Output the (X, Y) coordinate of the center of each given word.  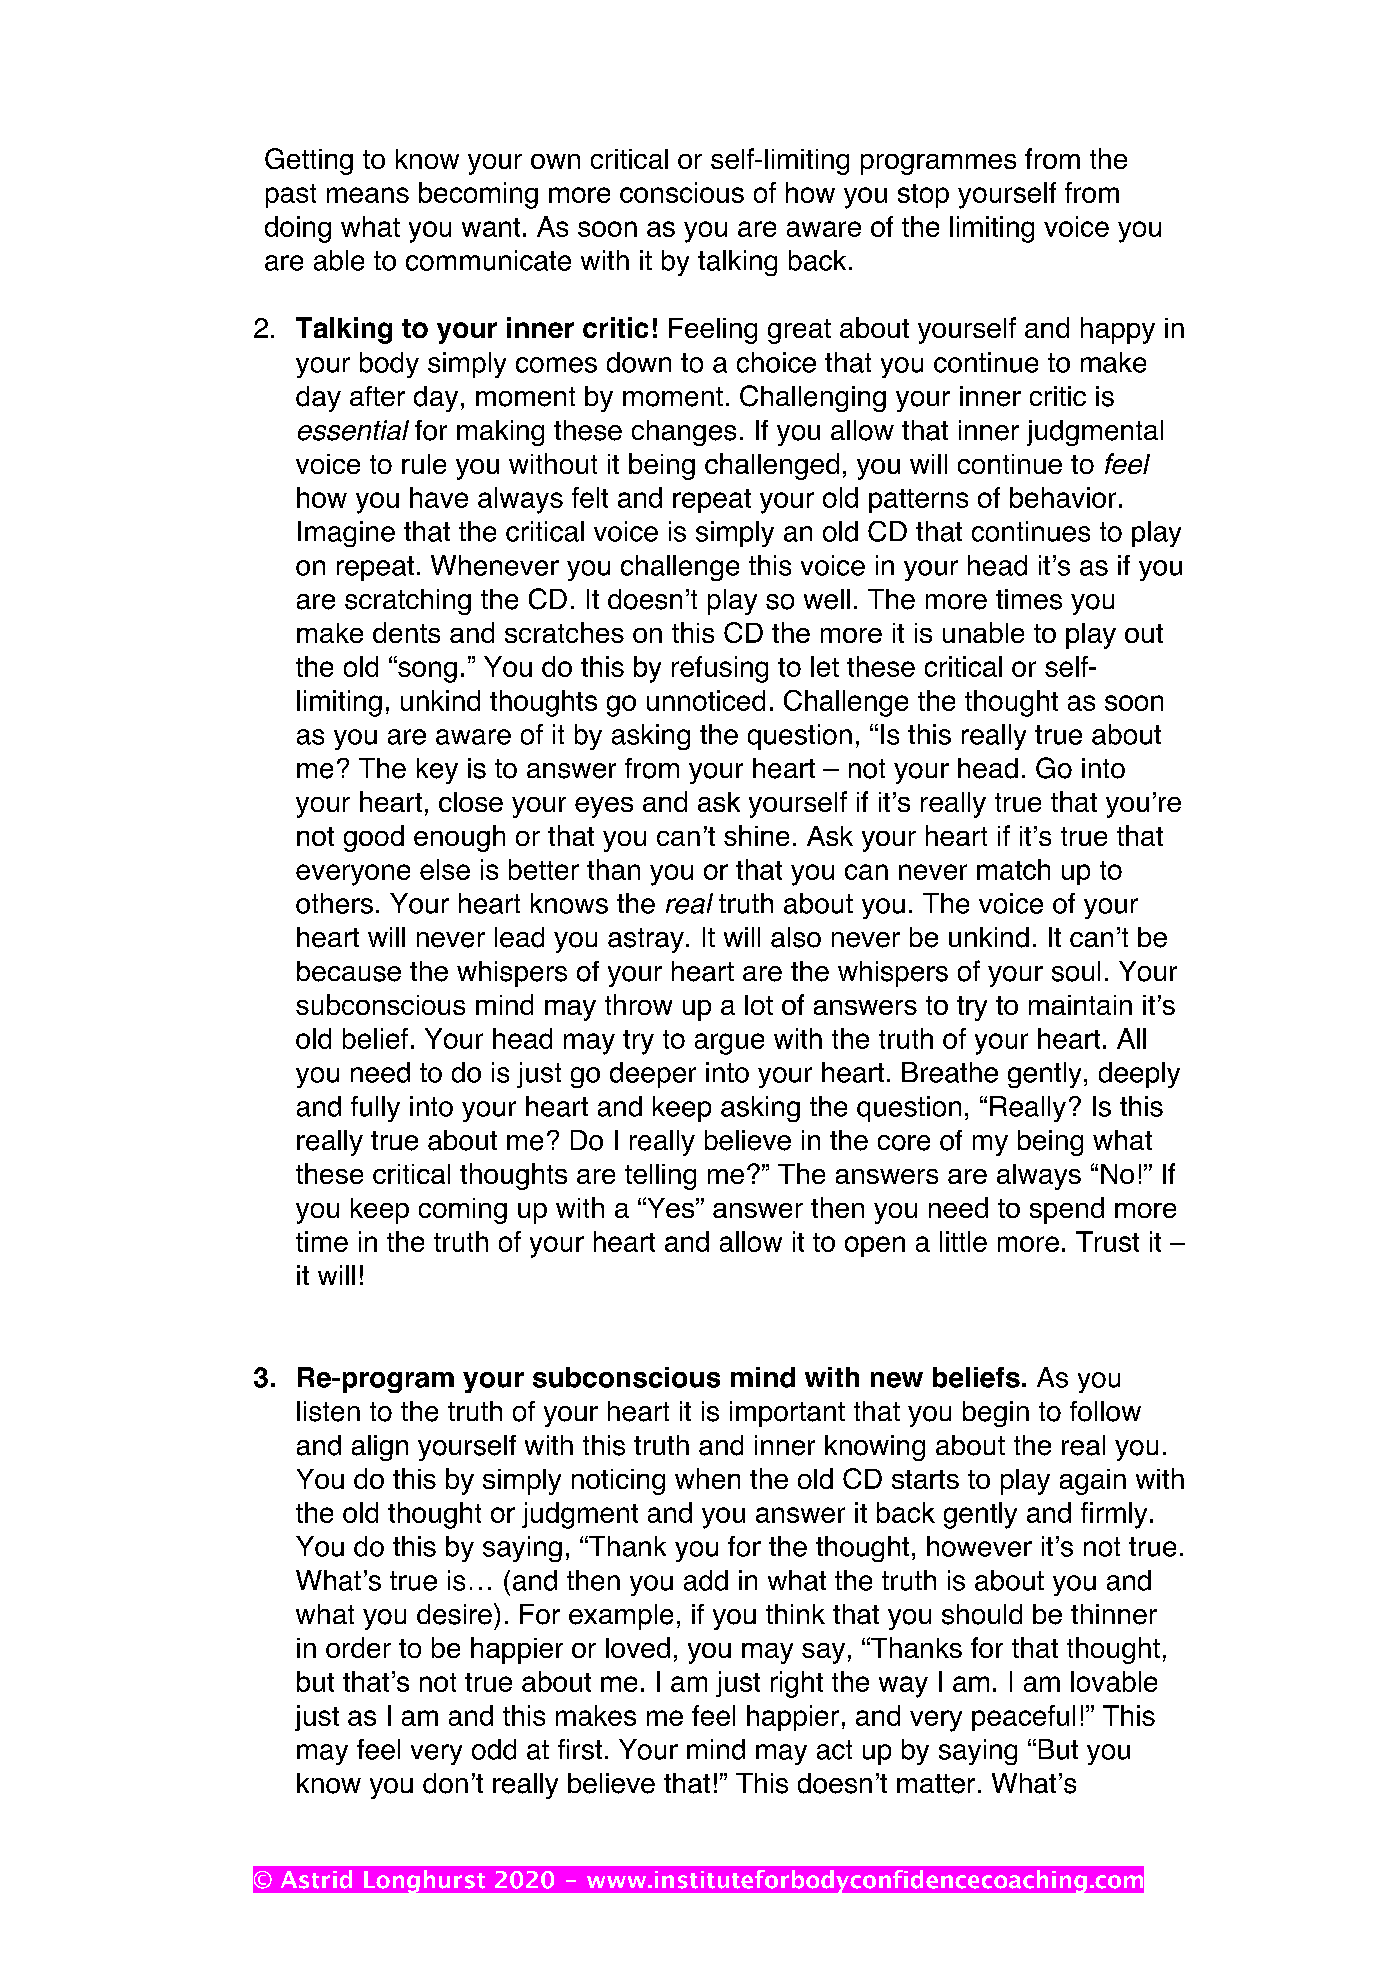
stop (923, 196)
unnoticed (706, 700)
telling (660, 1177)
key (437, 771)
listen (328, 1411)
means (368, 195)
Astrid (316, 1879)
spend (1067, 1210)
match (1013, 869)
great (799, 331)
